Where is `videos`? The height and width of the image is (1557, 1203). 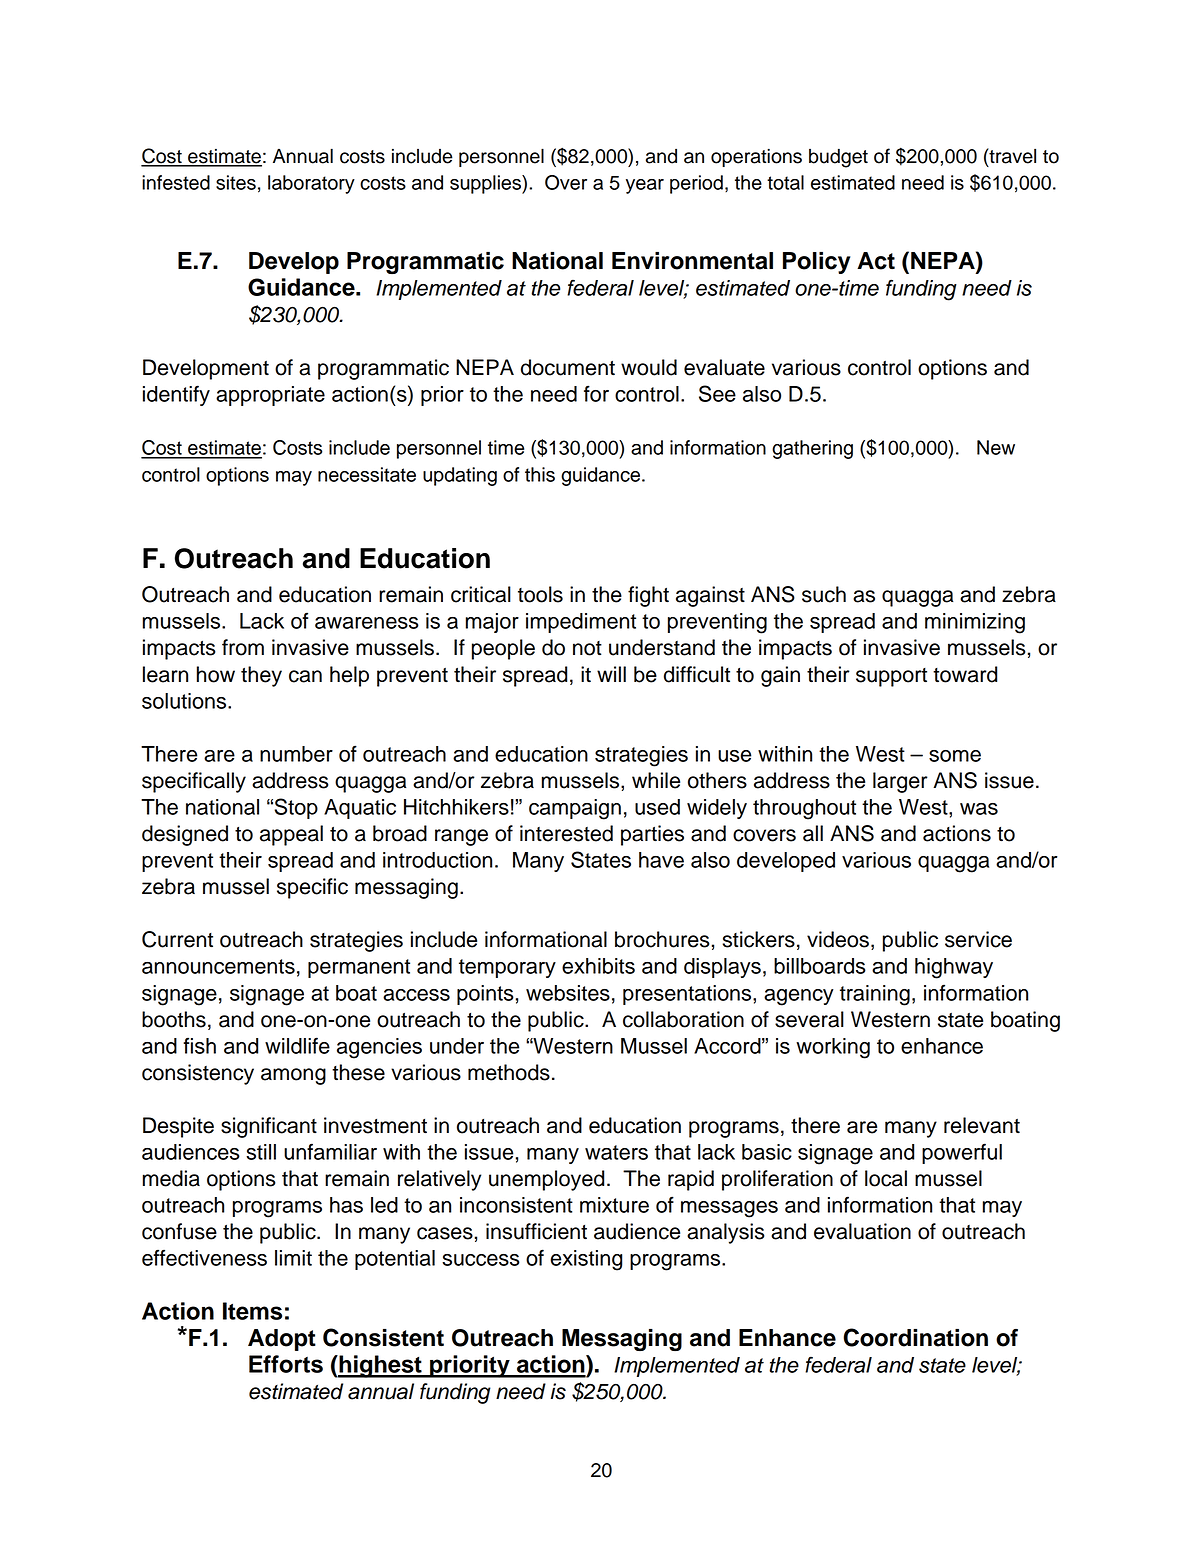
videos is located at coordinates (838, 939).
